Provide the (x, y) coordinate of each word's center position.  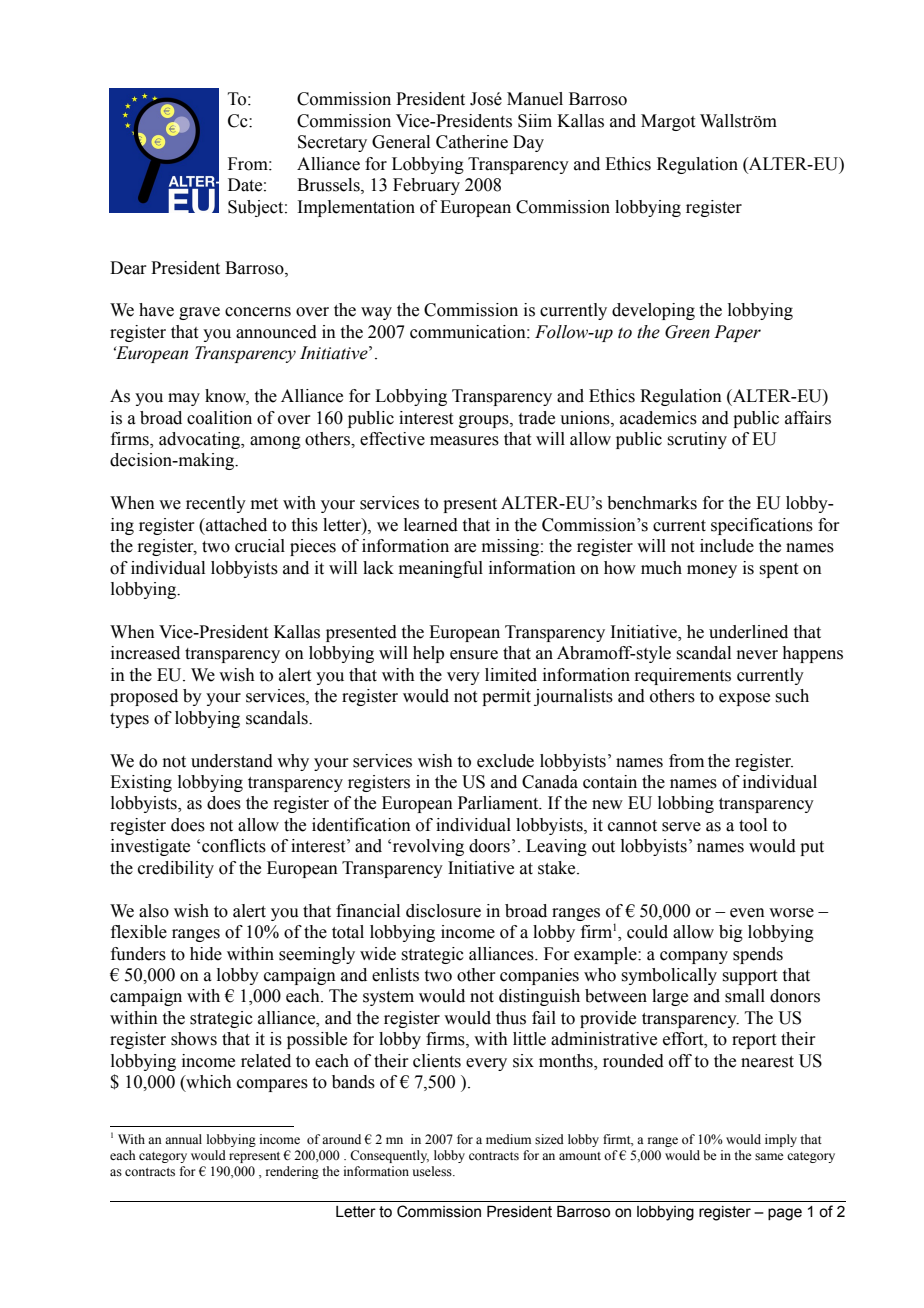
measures (464, 441)
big (731, 933)
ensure (474, 655)
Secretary (332, 143)
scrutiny (697, 440)
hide (206, 954)
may (184, 399)
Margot (668, 122)
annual (183, 1139)
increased (145, 653)
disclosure (443, 911)
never (757, 655)
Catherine (472, 142)
